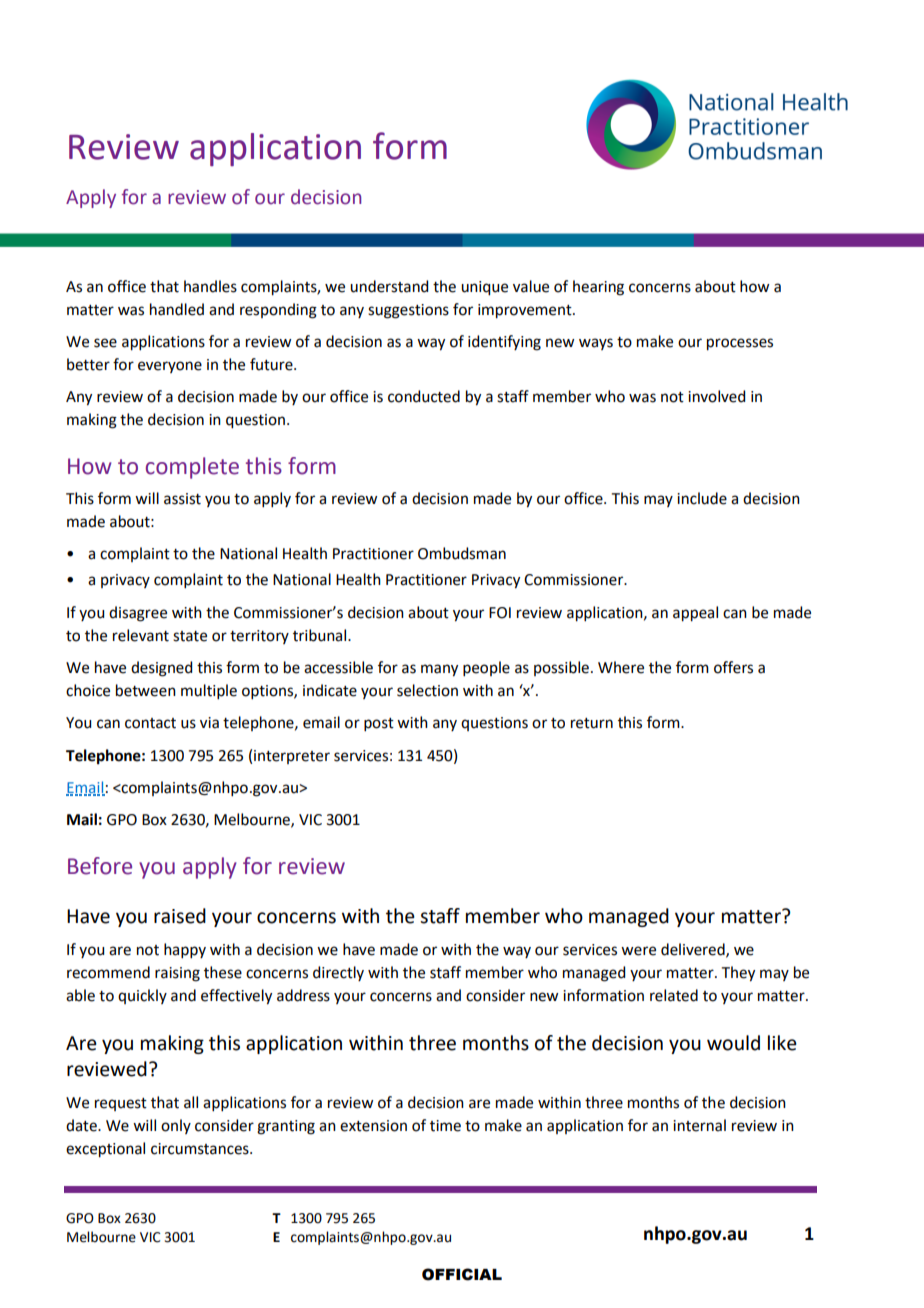  Describe the element at coordinates (201, 1149) in the screenshot. I see `circumstances` at that location.
